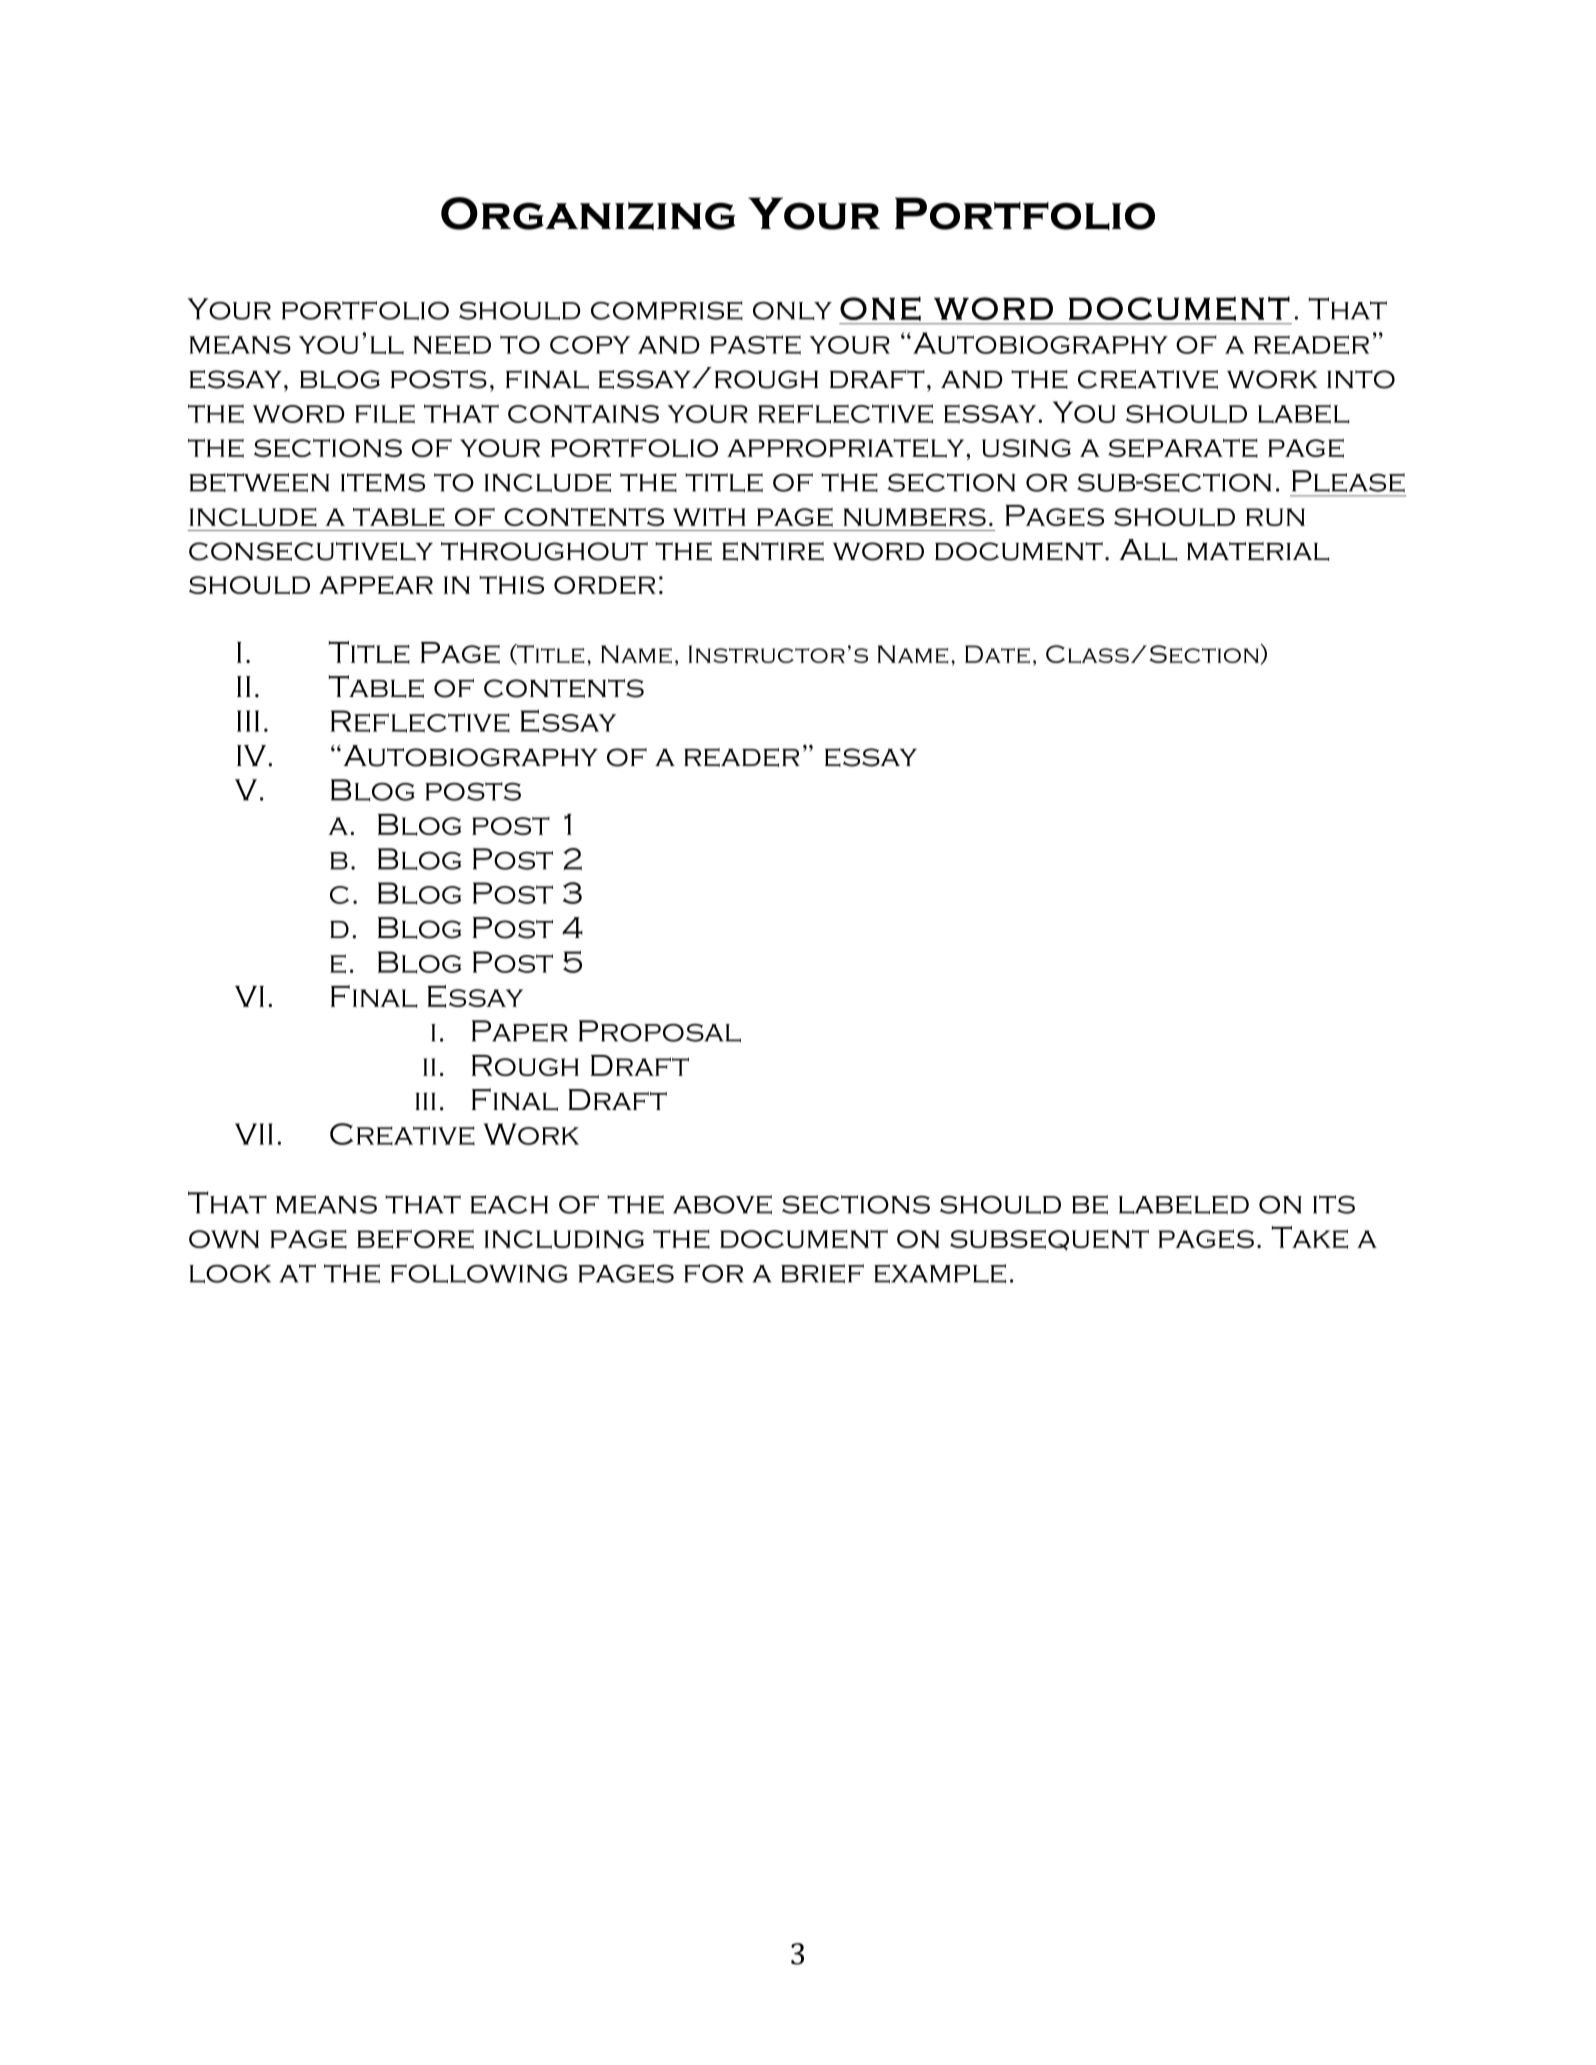 The width and height of the page is (1596, 2065). What do you see at coordinates (452, 345) in the page?
I see `need` at bounding box center [452, 345].
